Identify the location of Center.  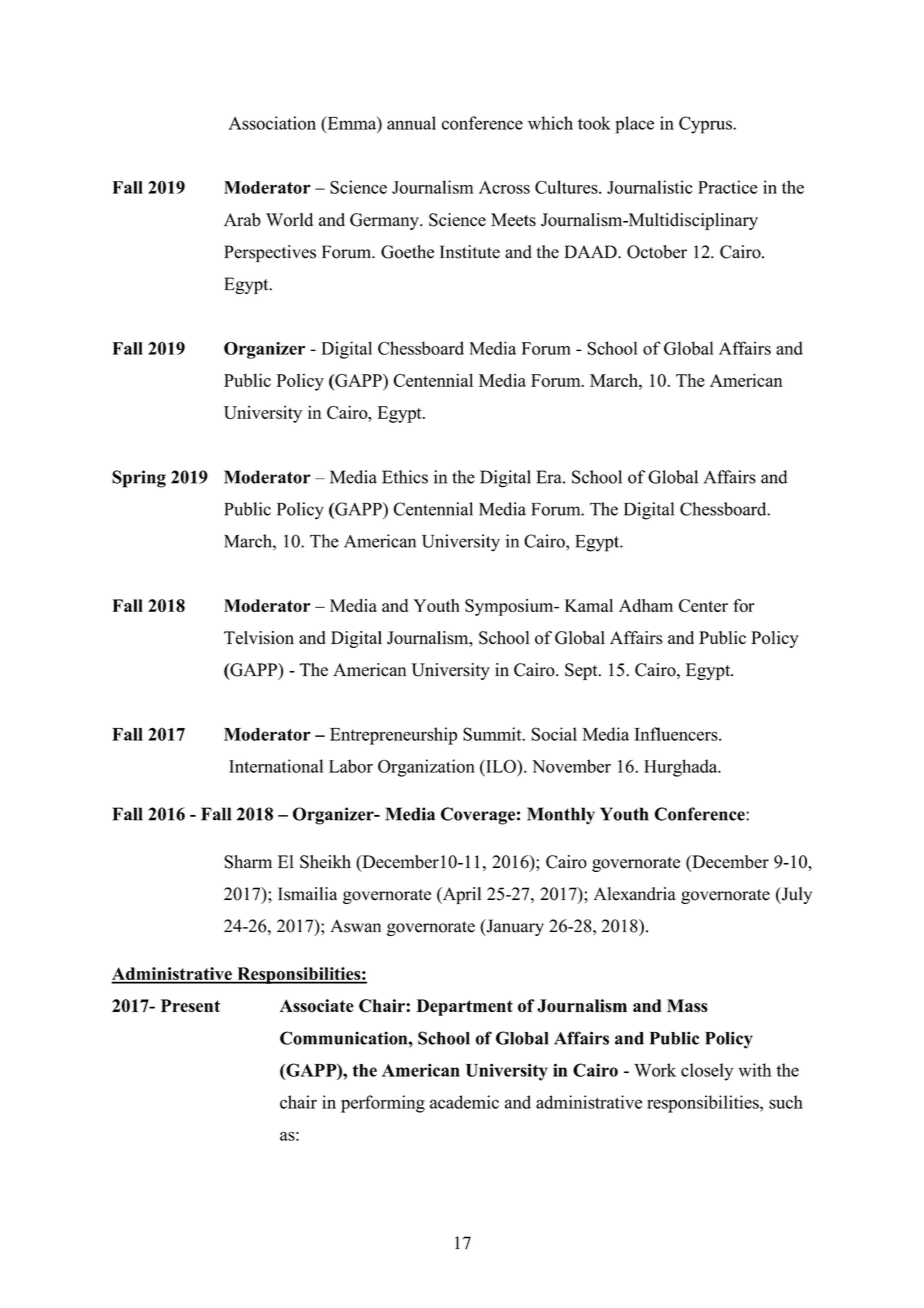
(703, 605).
